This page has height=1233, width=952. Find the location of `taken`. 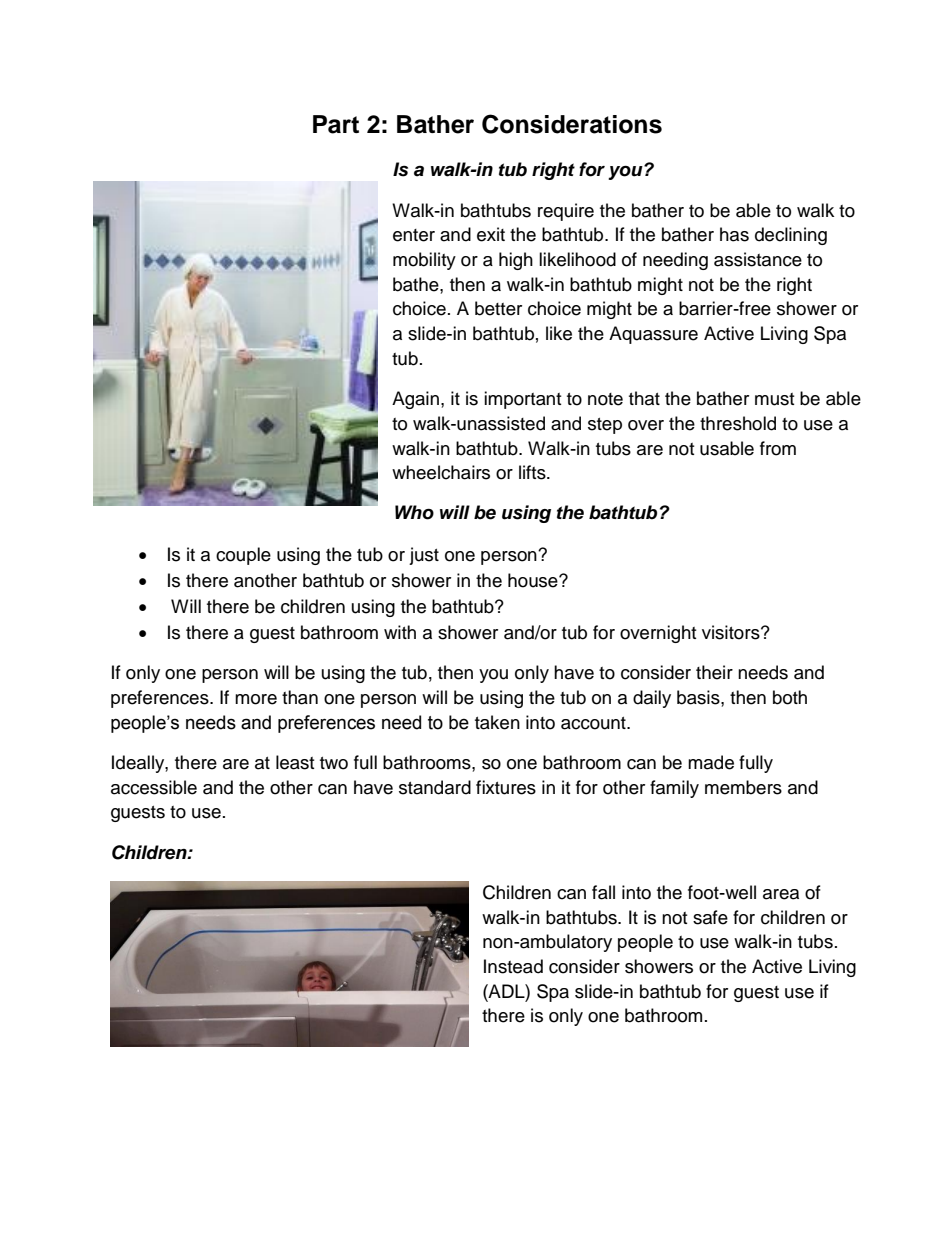

taken is located at coordinates (497, 722).
